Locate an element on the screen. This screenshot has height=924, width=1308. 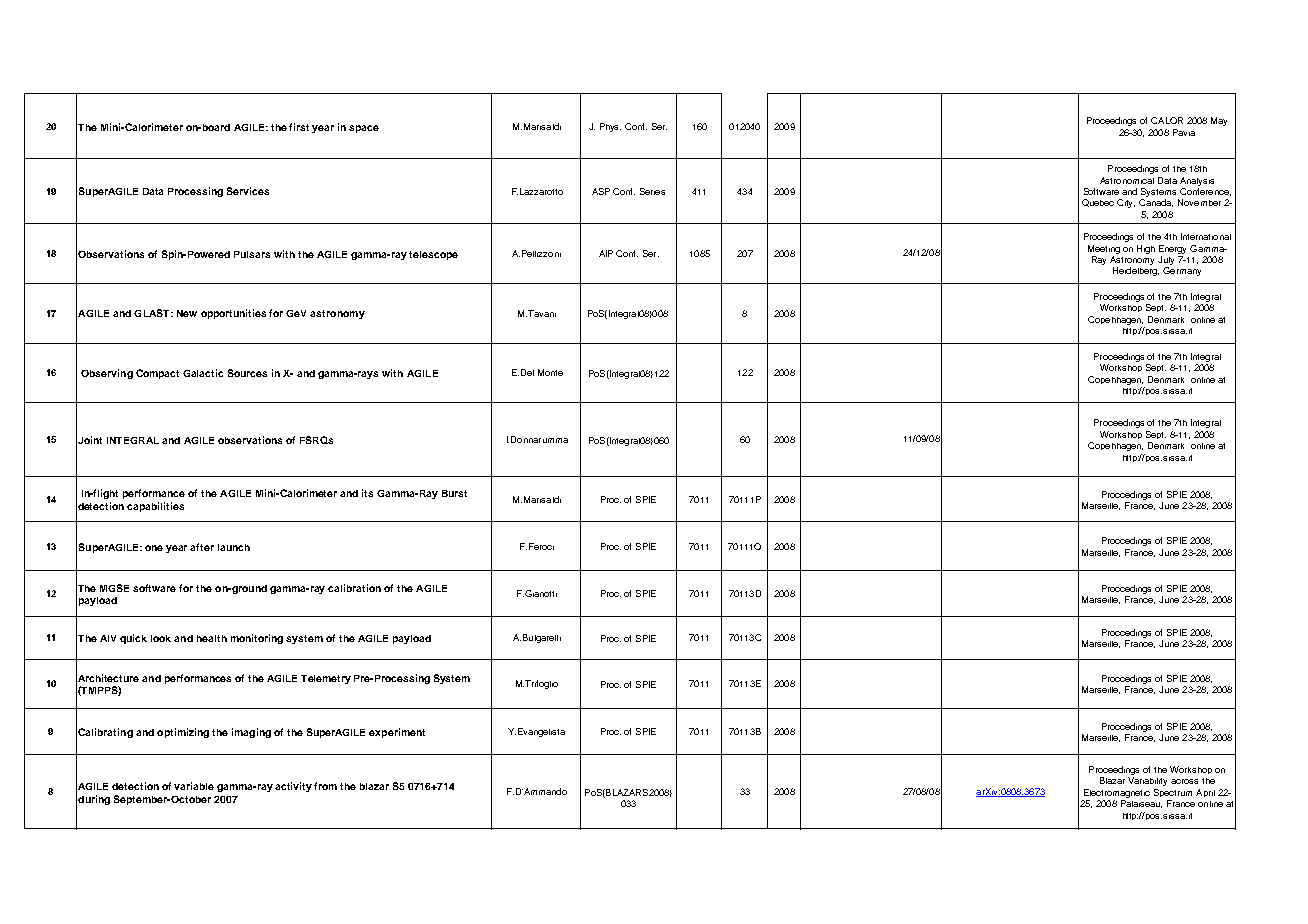
Variability is located at coordinates (1147, 781).
